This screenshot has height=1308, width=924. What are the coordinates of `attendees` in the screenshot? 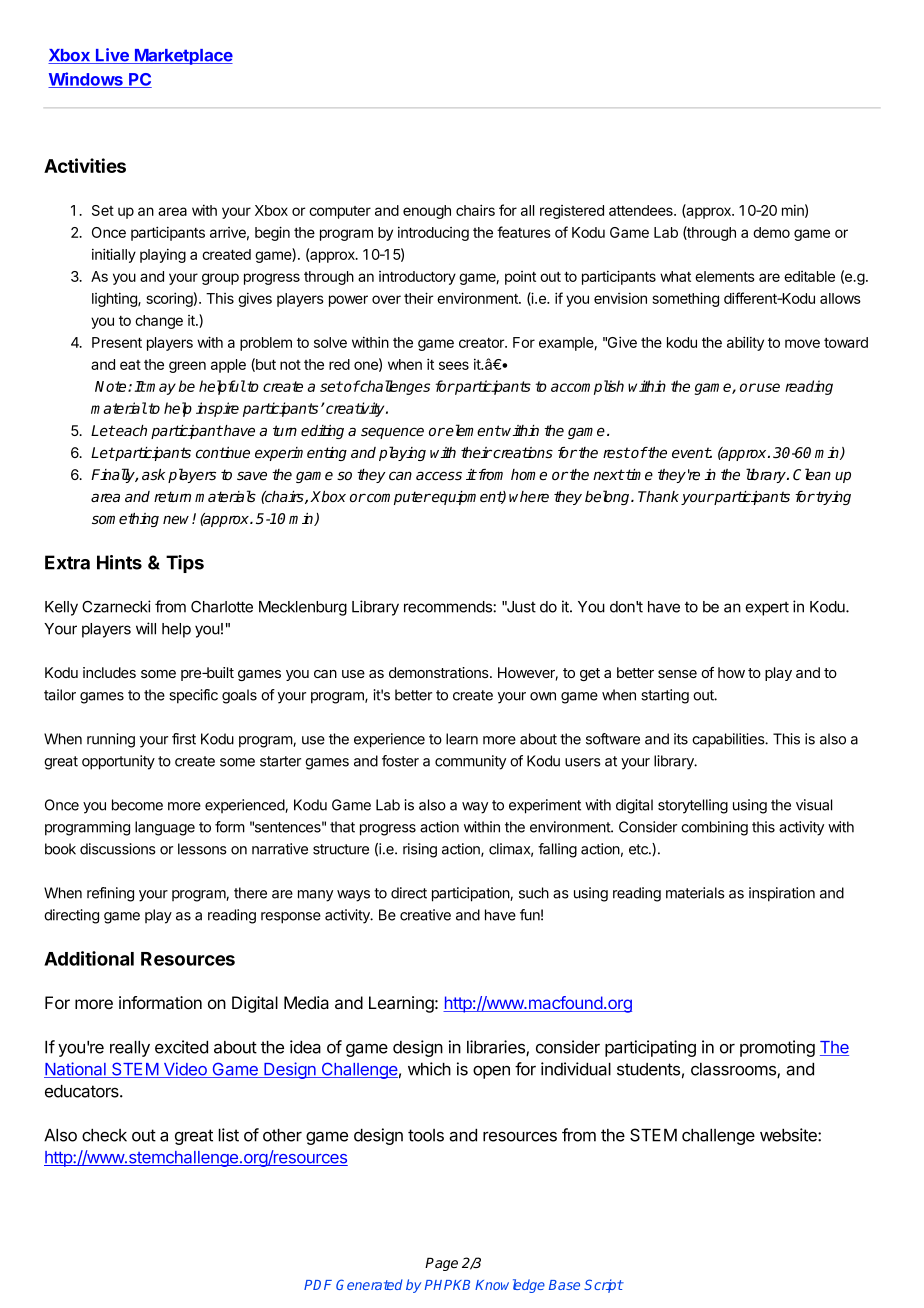 It's located at (642, 210).
